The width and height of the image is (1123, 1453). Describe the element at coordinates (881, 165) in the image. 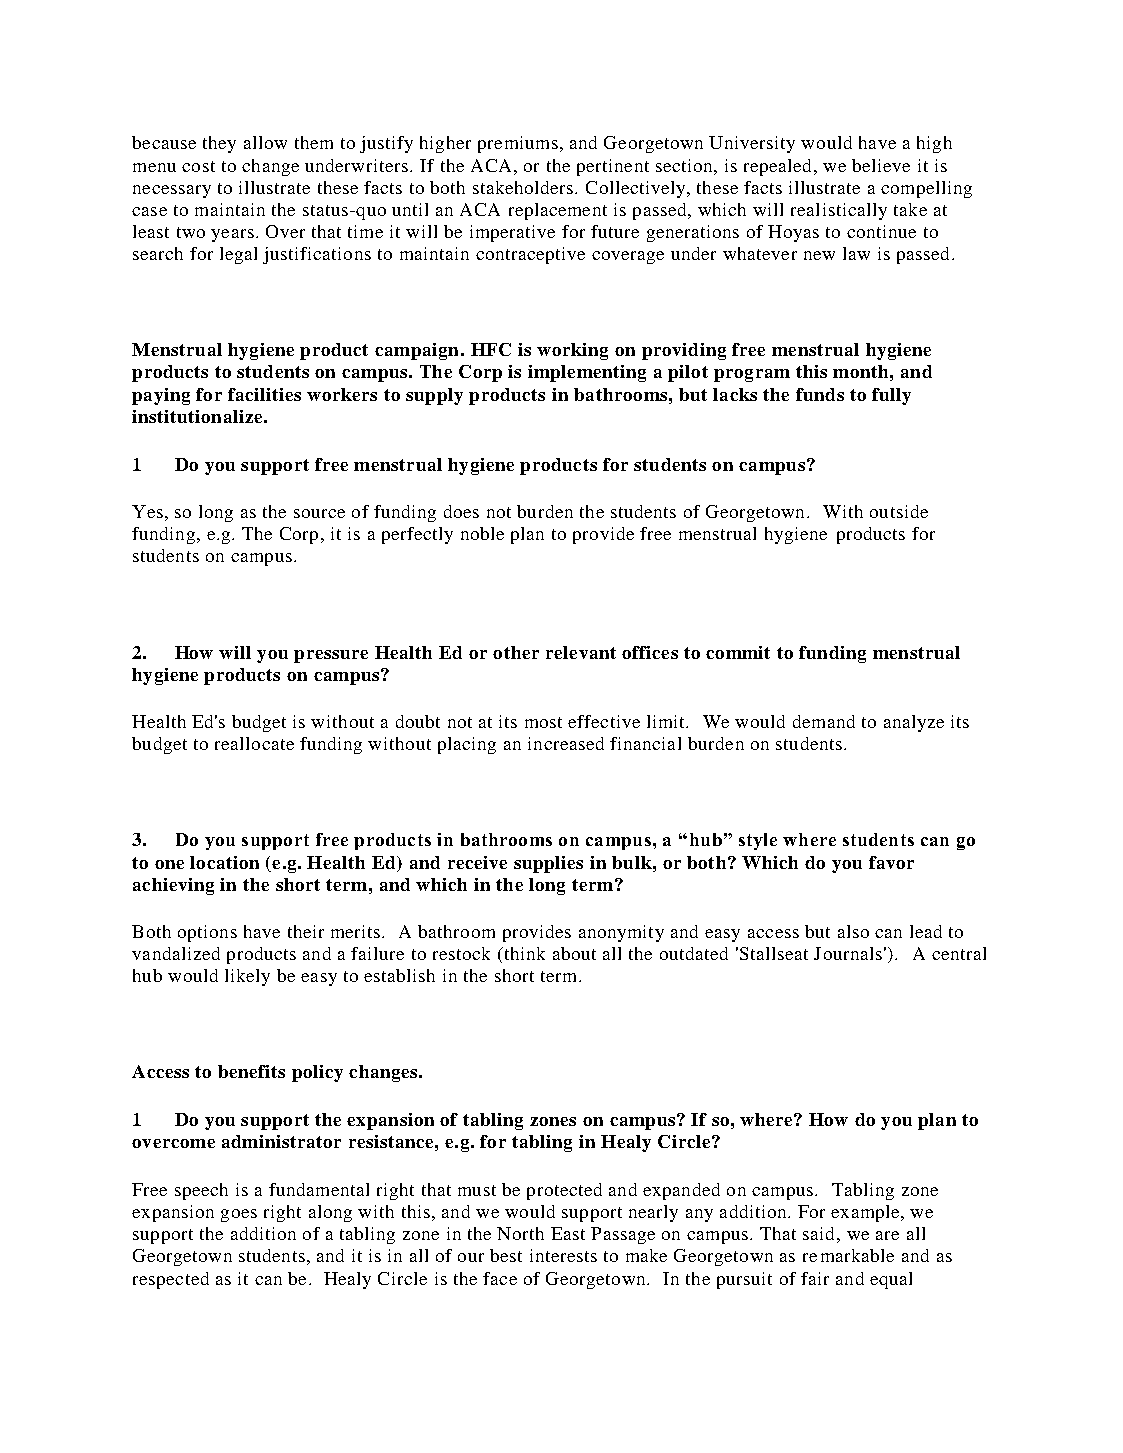

I see `believe` at that location.
